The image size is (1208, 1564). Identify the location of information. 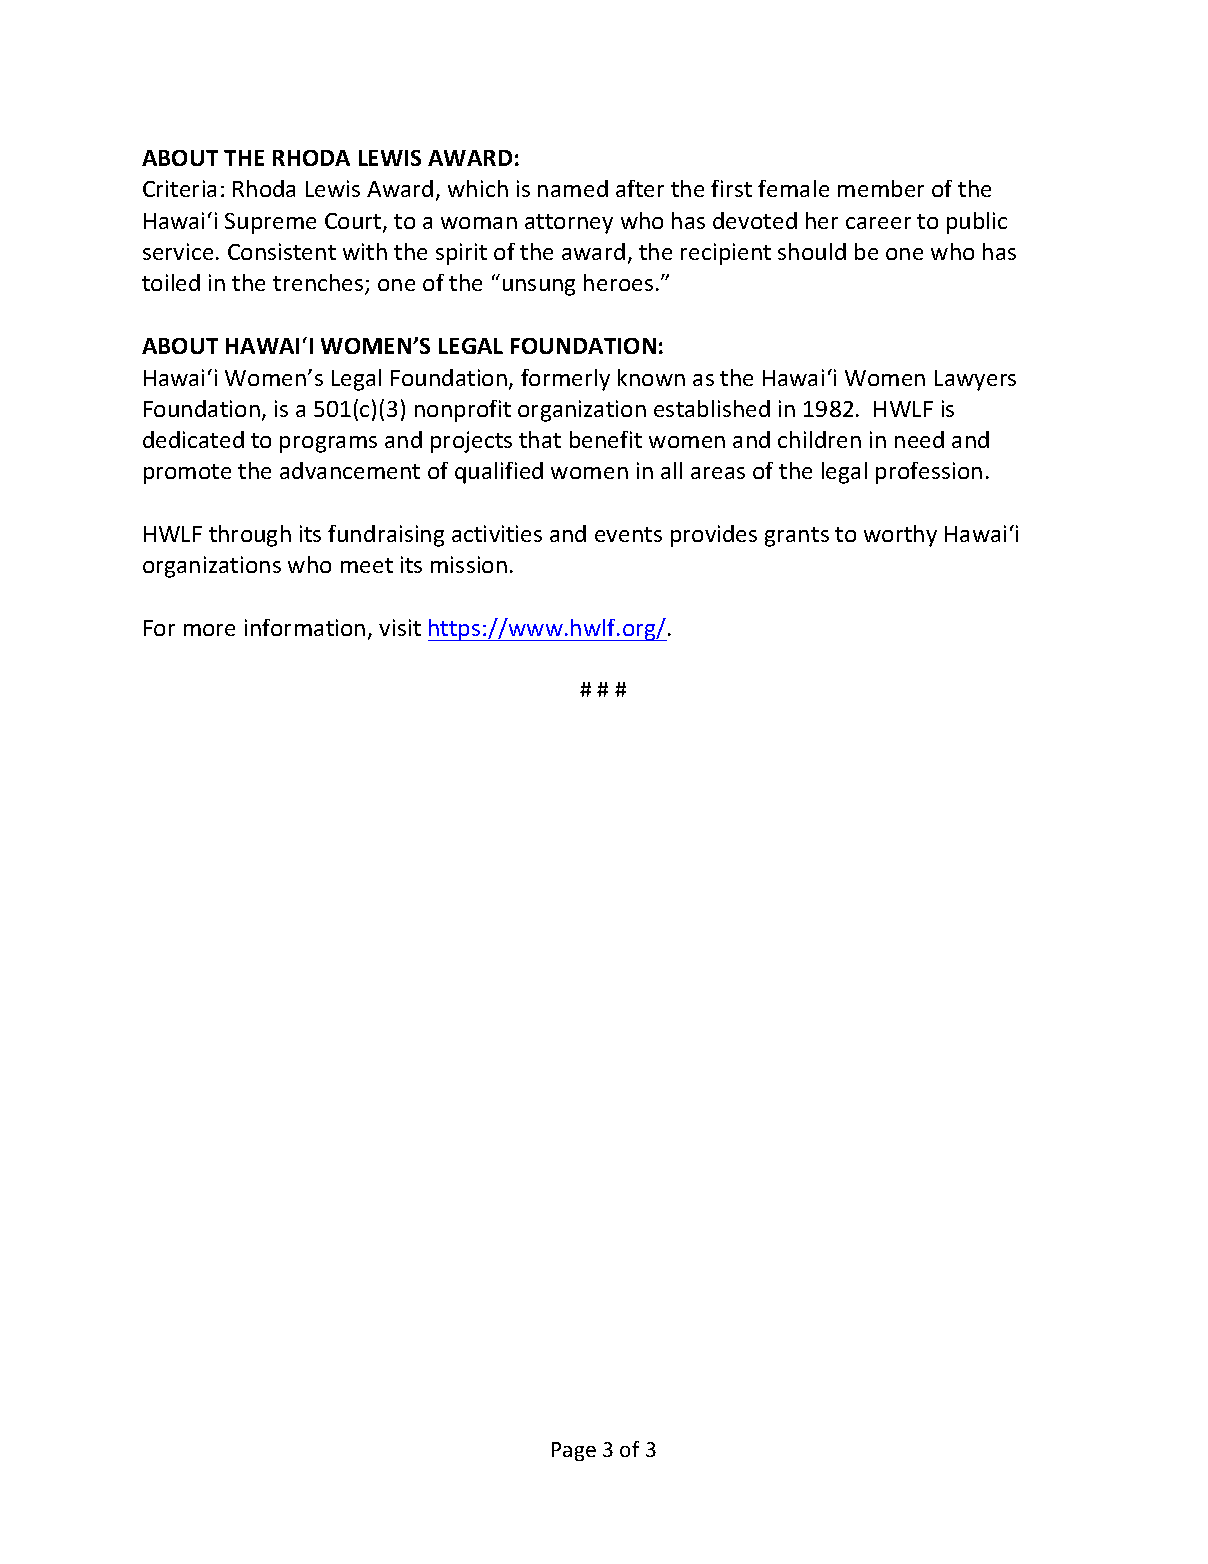
(305, 627).
